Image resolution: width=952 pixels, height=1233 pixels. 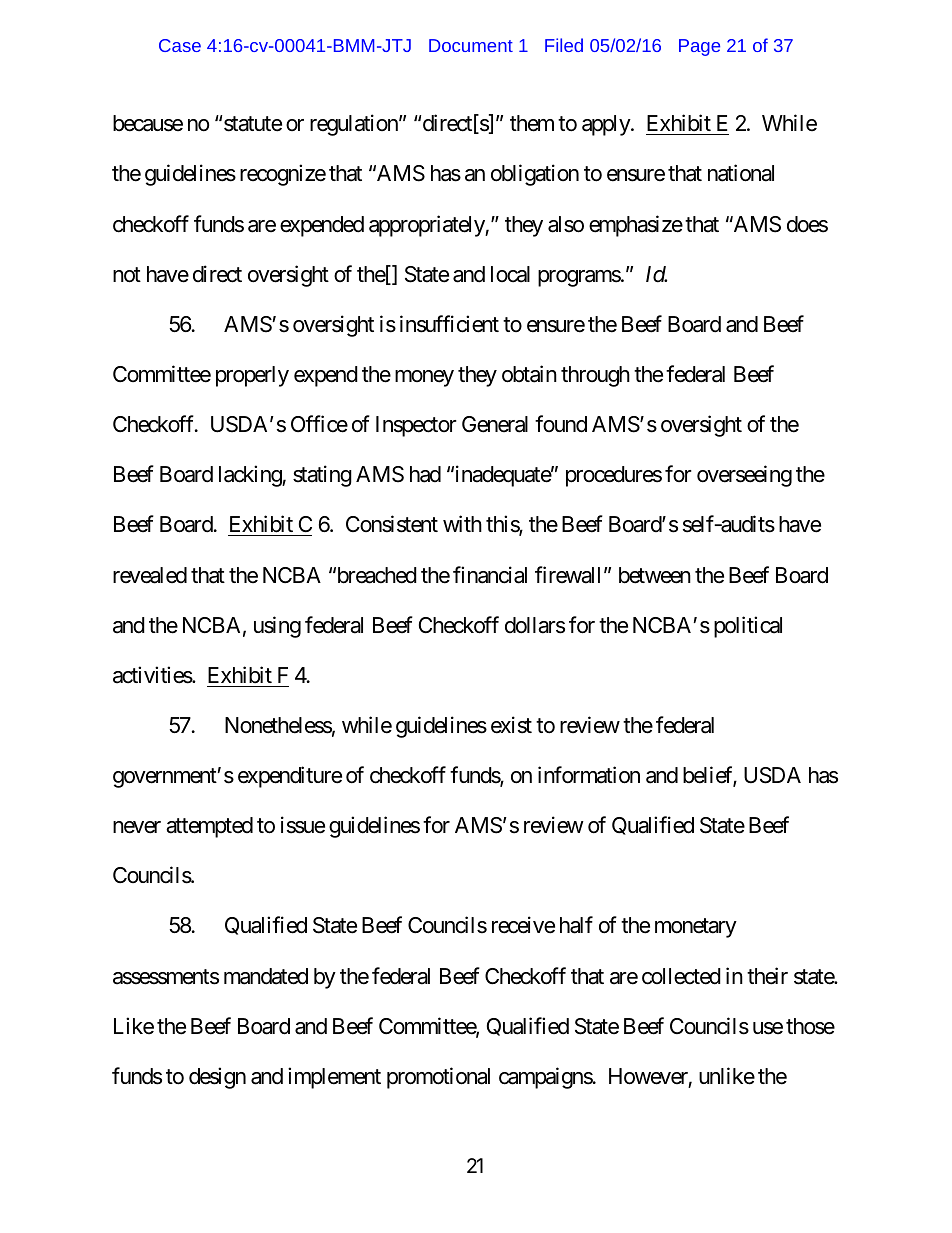 What do you see at coordinates (217, 1078) in the document?
I see `design` at bounding box center [217, 1078].
